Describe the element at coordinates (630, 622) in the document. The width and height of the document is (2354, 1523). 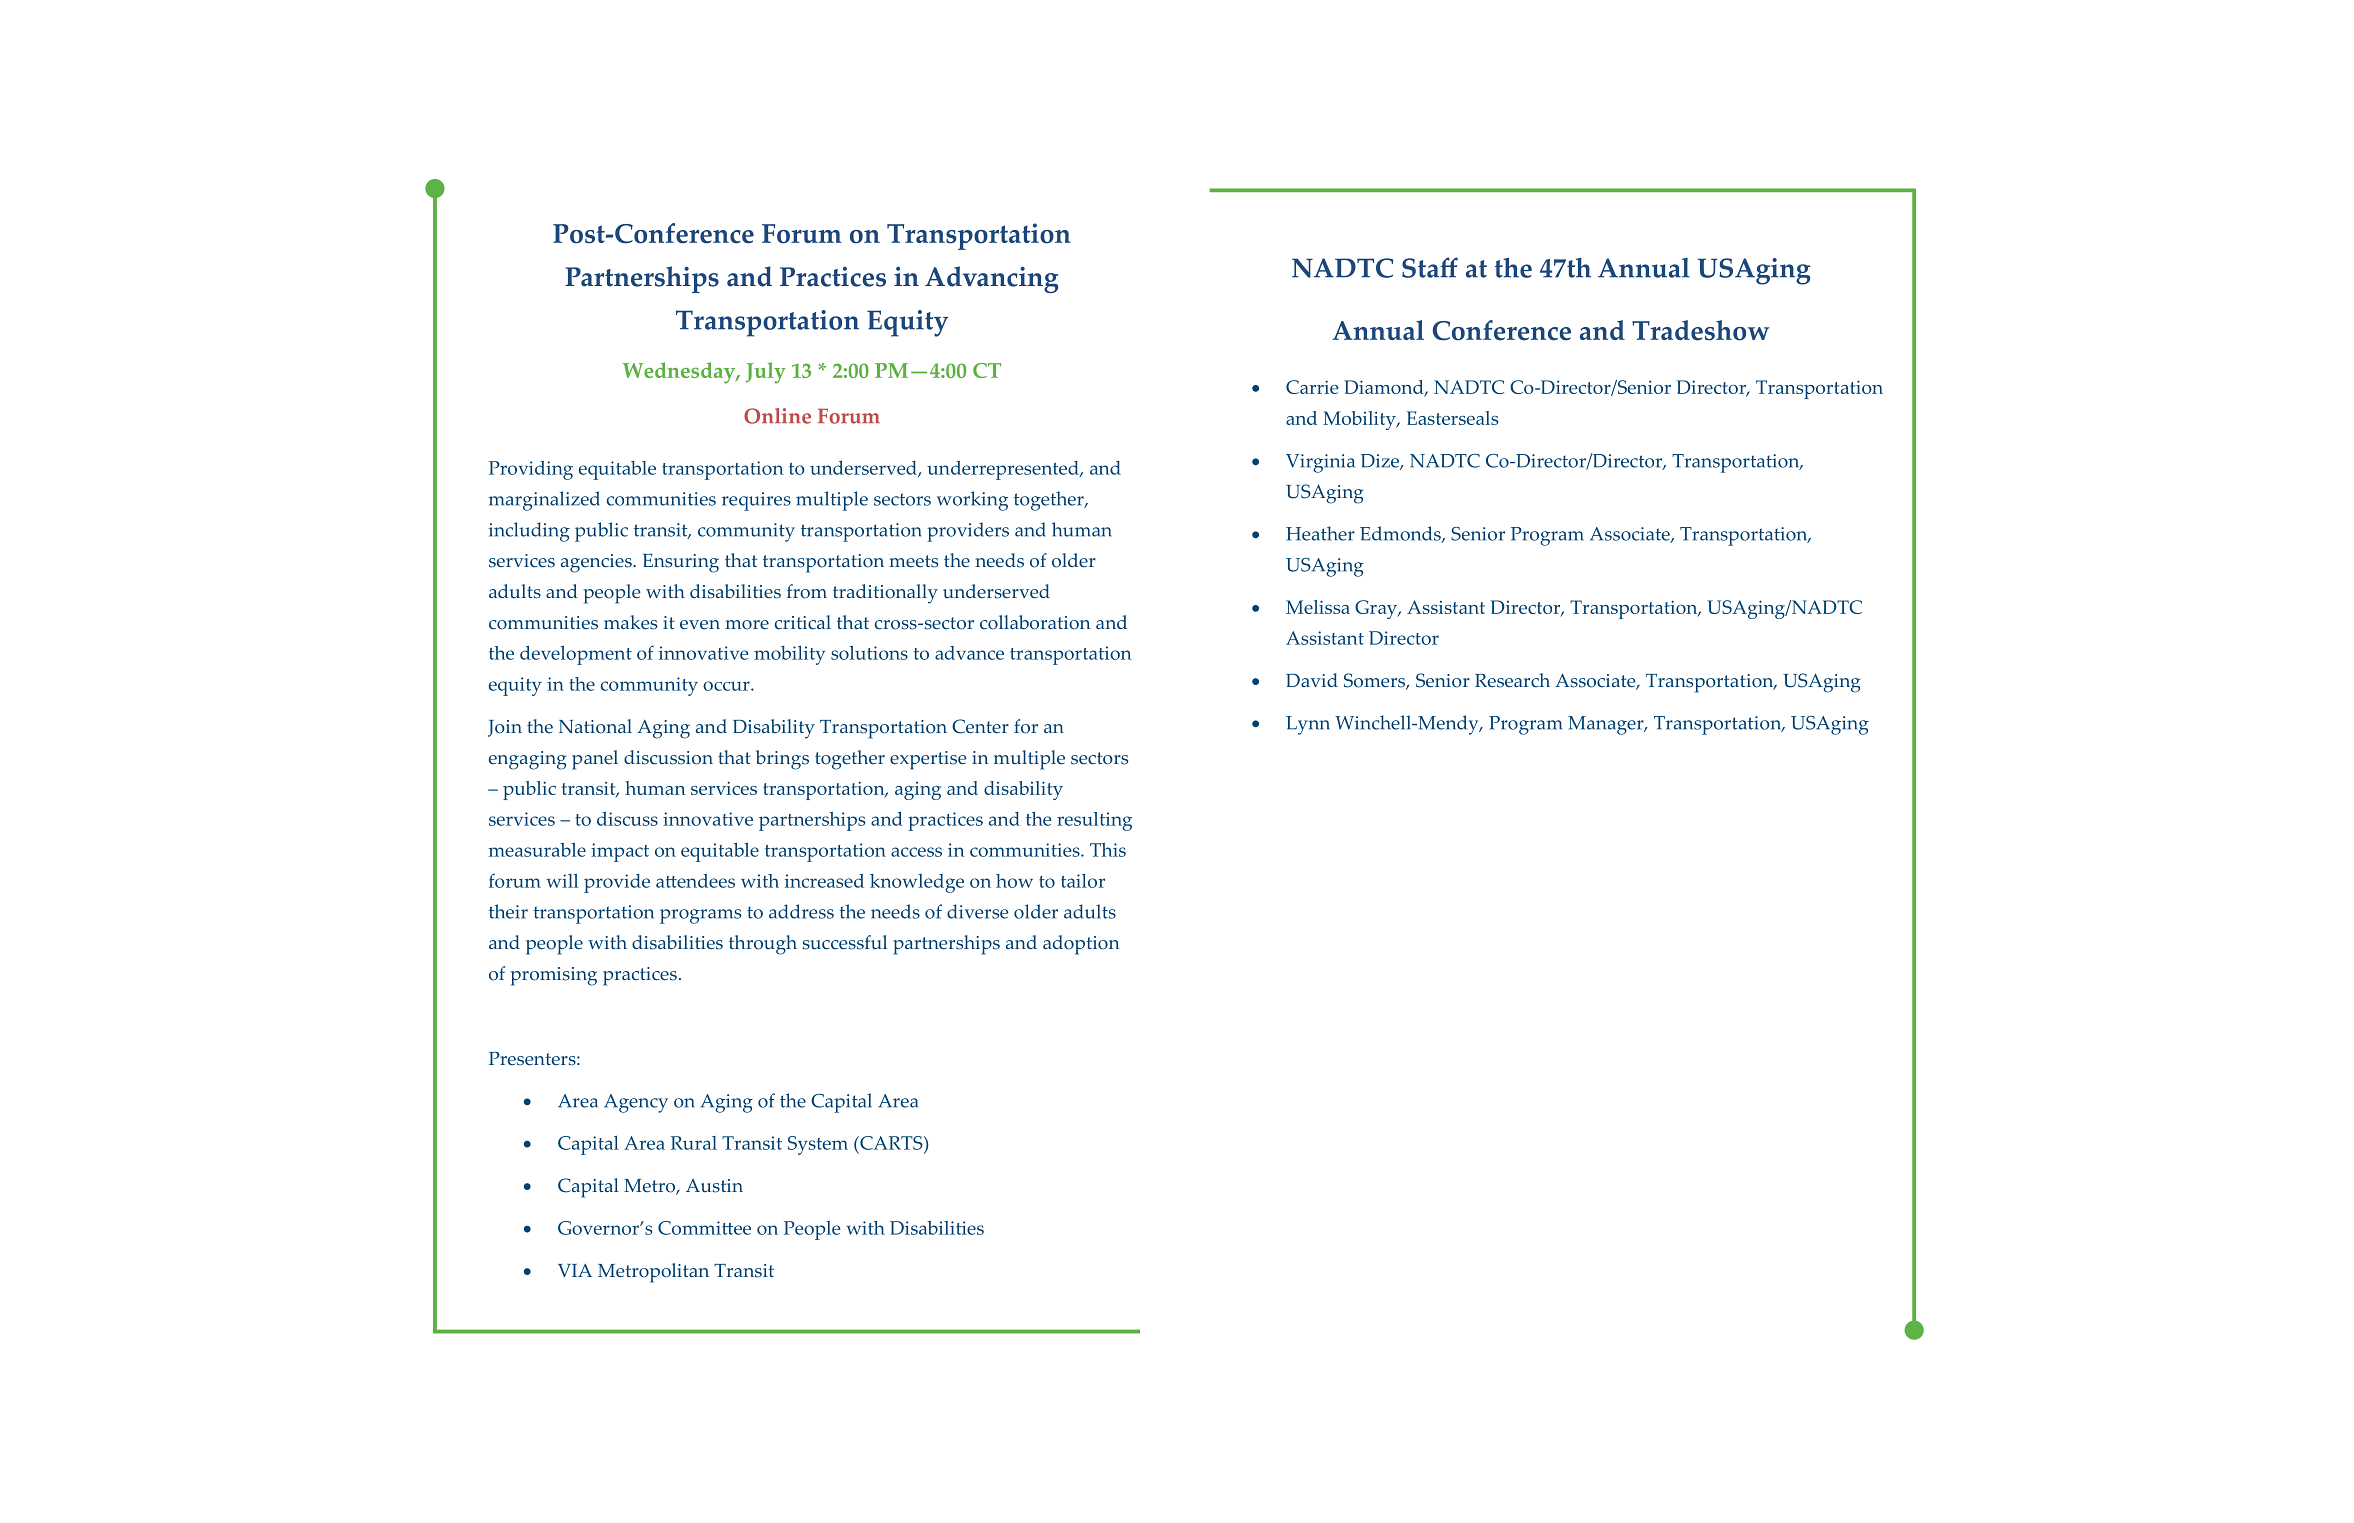
I see `makes` at that location.
